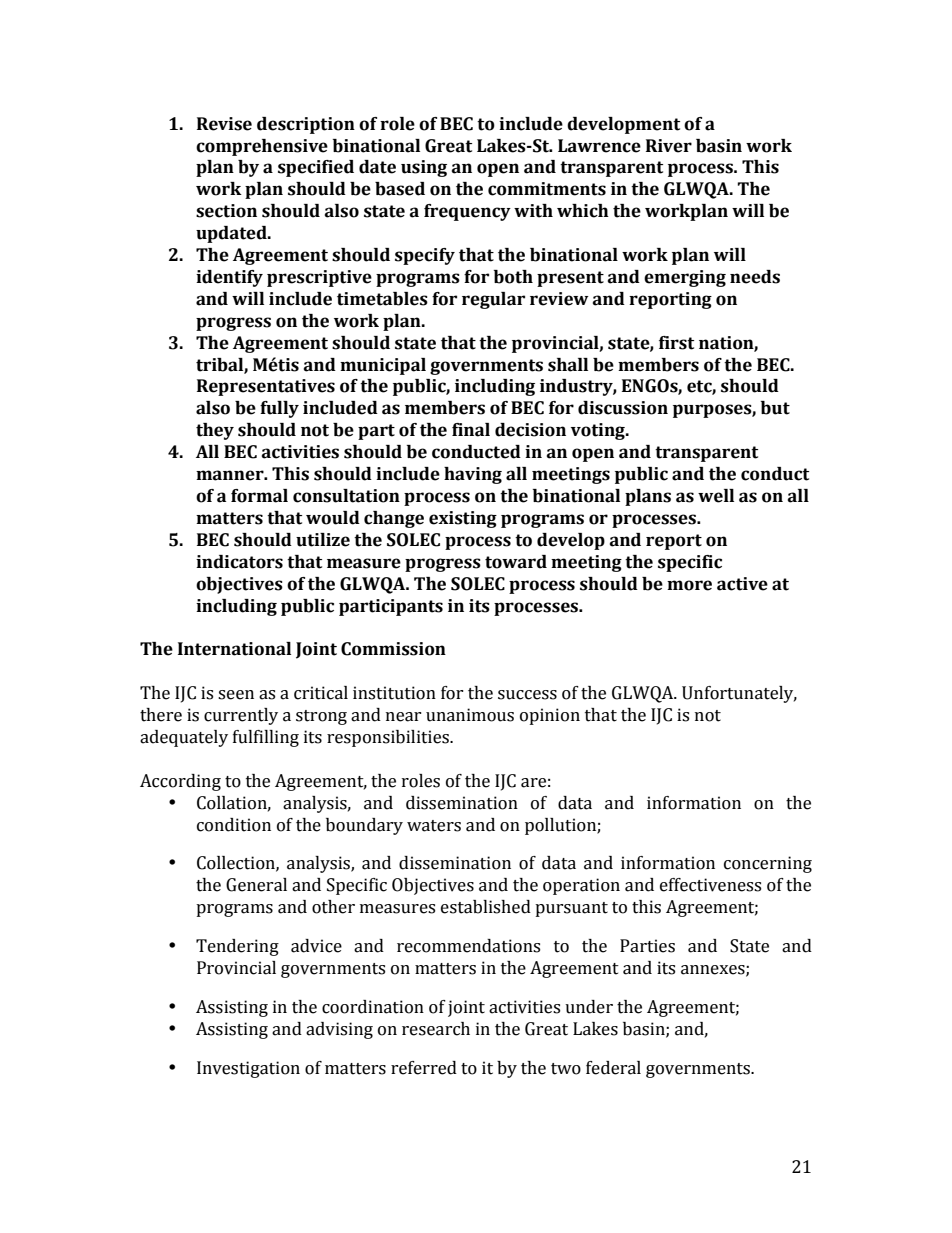  I want to click on River, so click(669, 146).
